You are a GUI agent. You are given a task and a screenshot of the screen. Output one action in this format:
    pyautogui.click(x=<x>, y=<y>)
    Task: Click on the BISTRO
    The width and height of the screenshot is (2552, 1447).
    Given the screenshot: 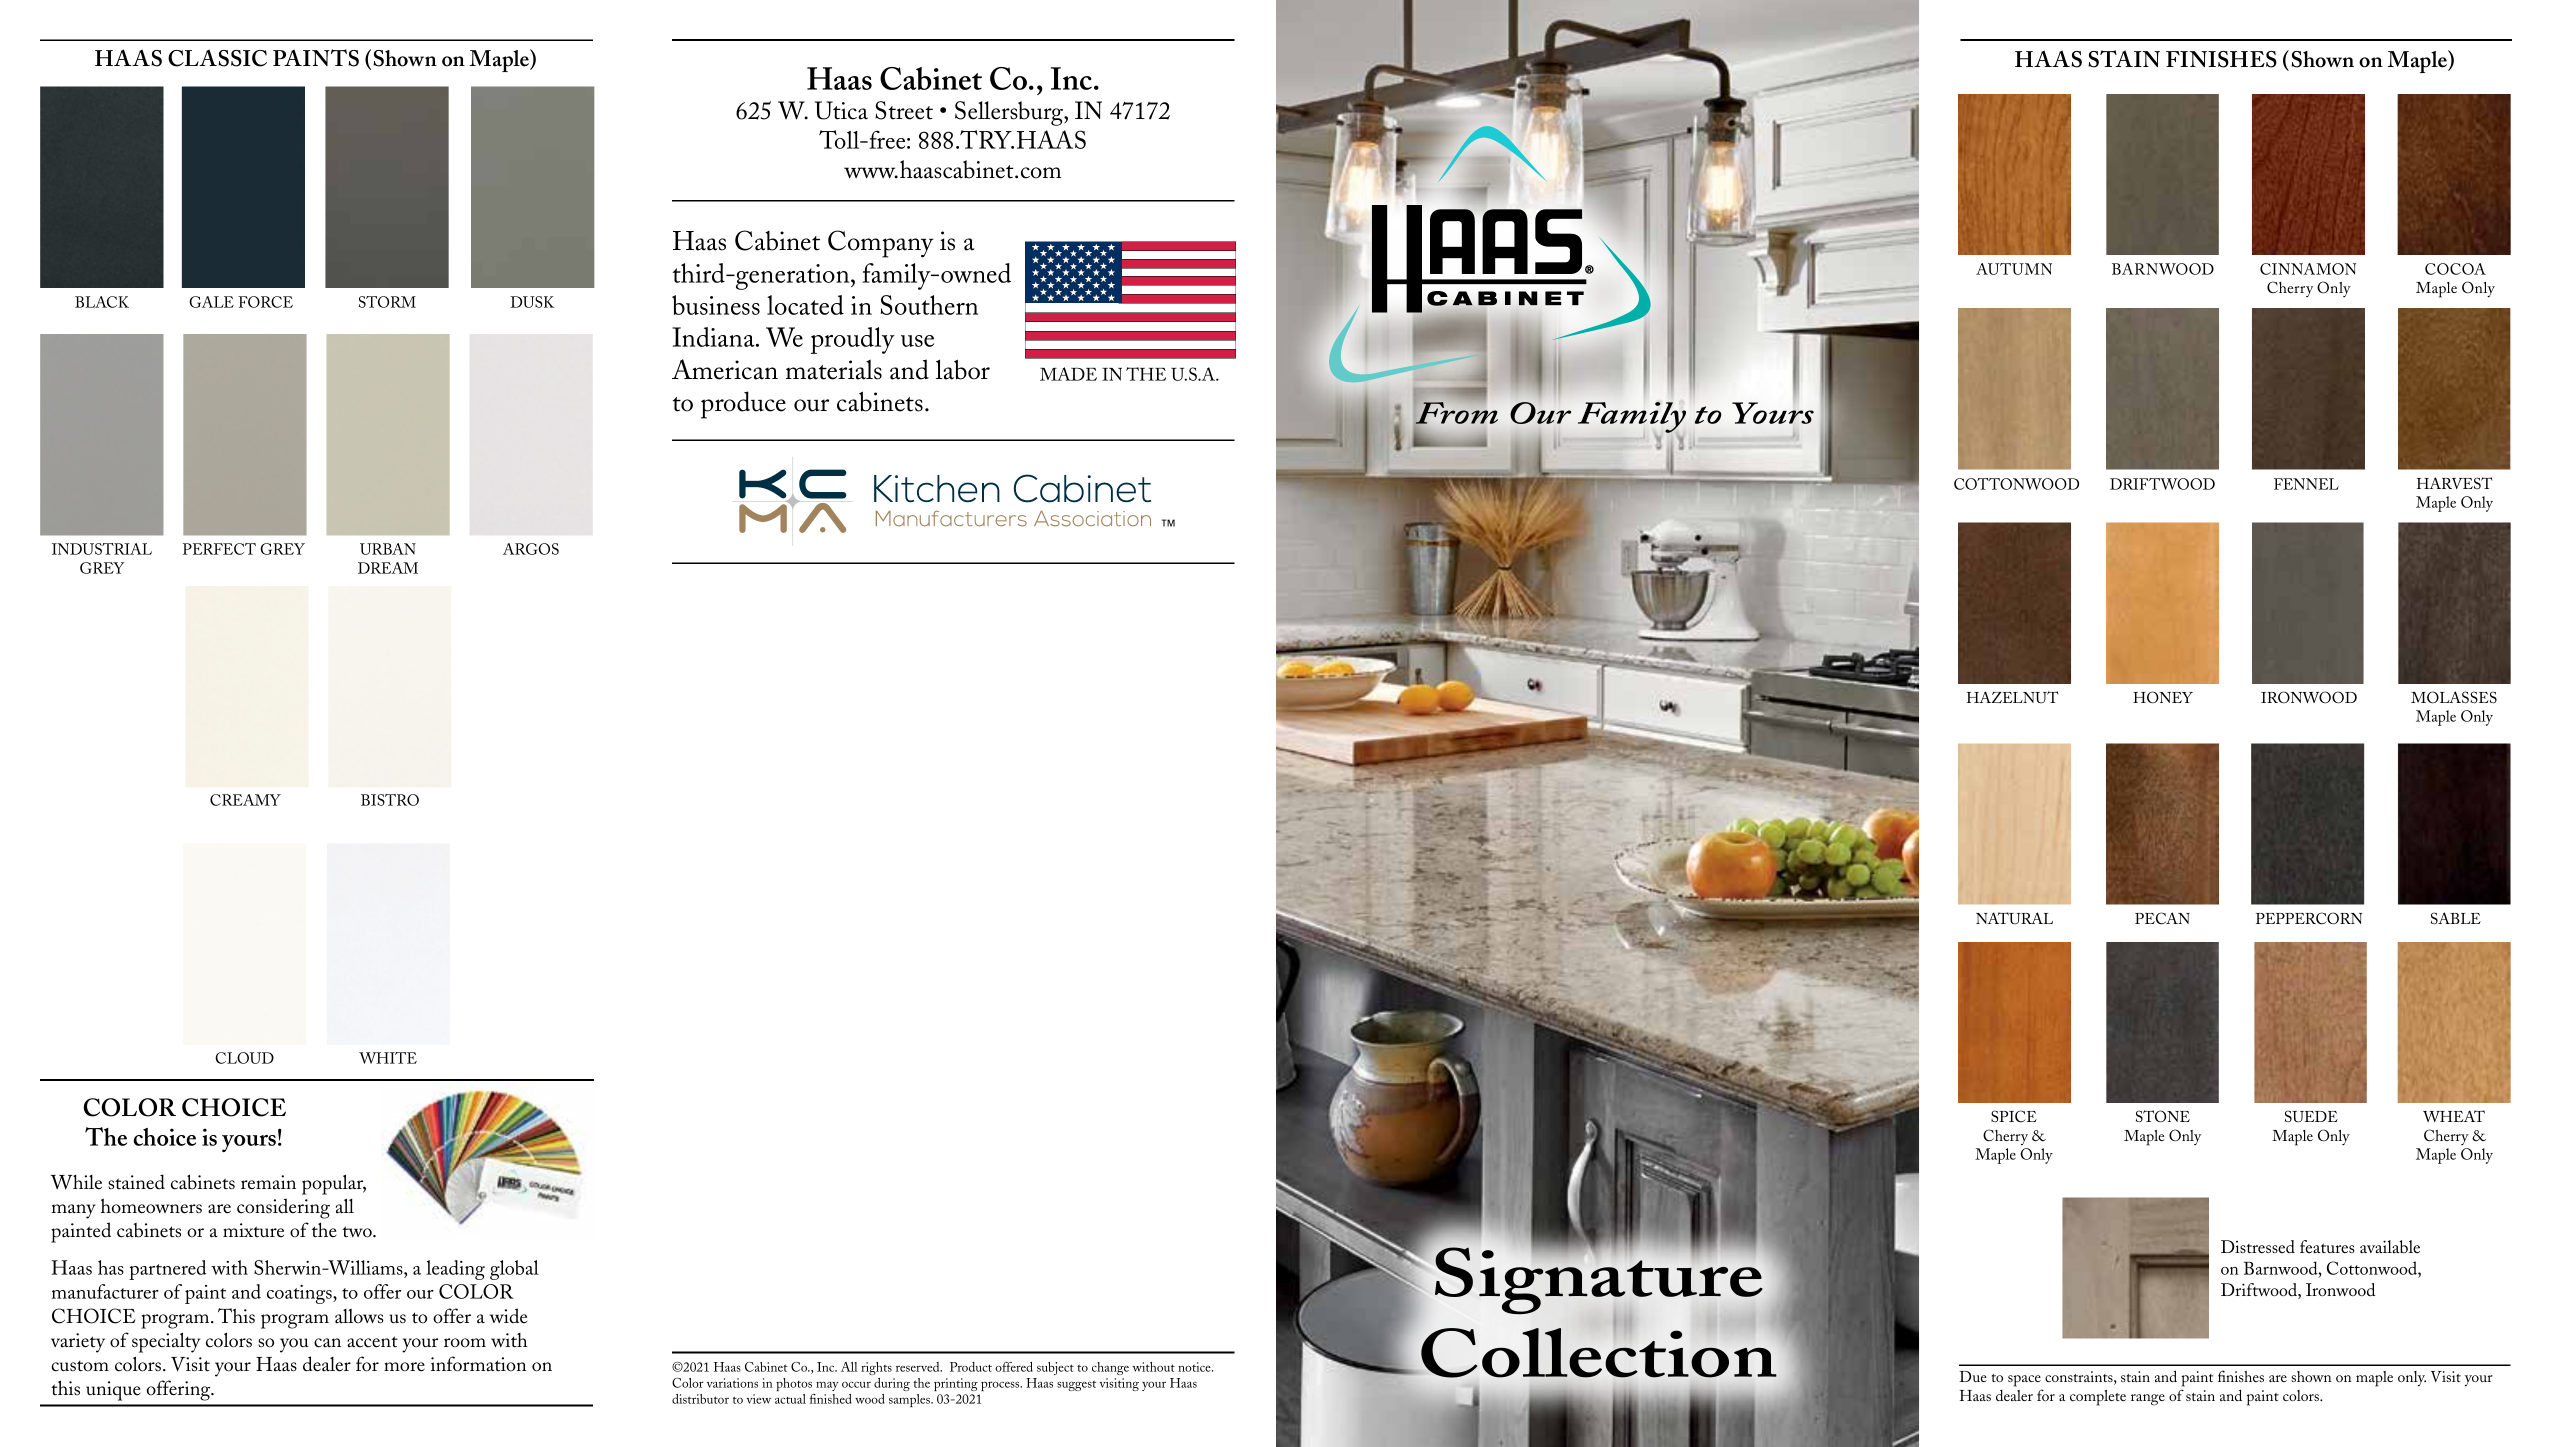 What is the action you would take?
    pyautogui.click(x=390, y=800)
